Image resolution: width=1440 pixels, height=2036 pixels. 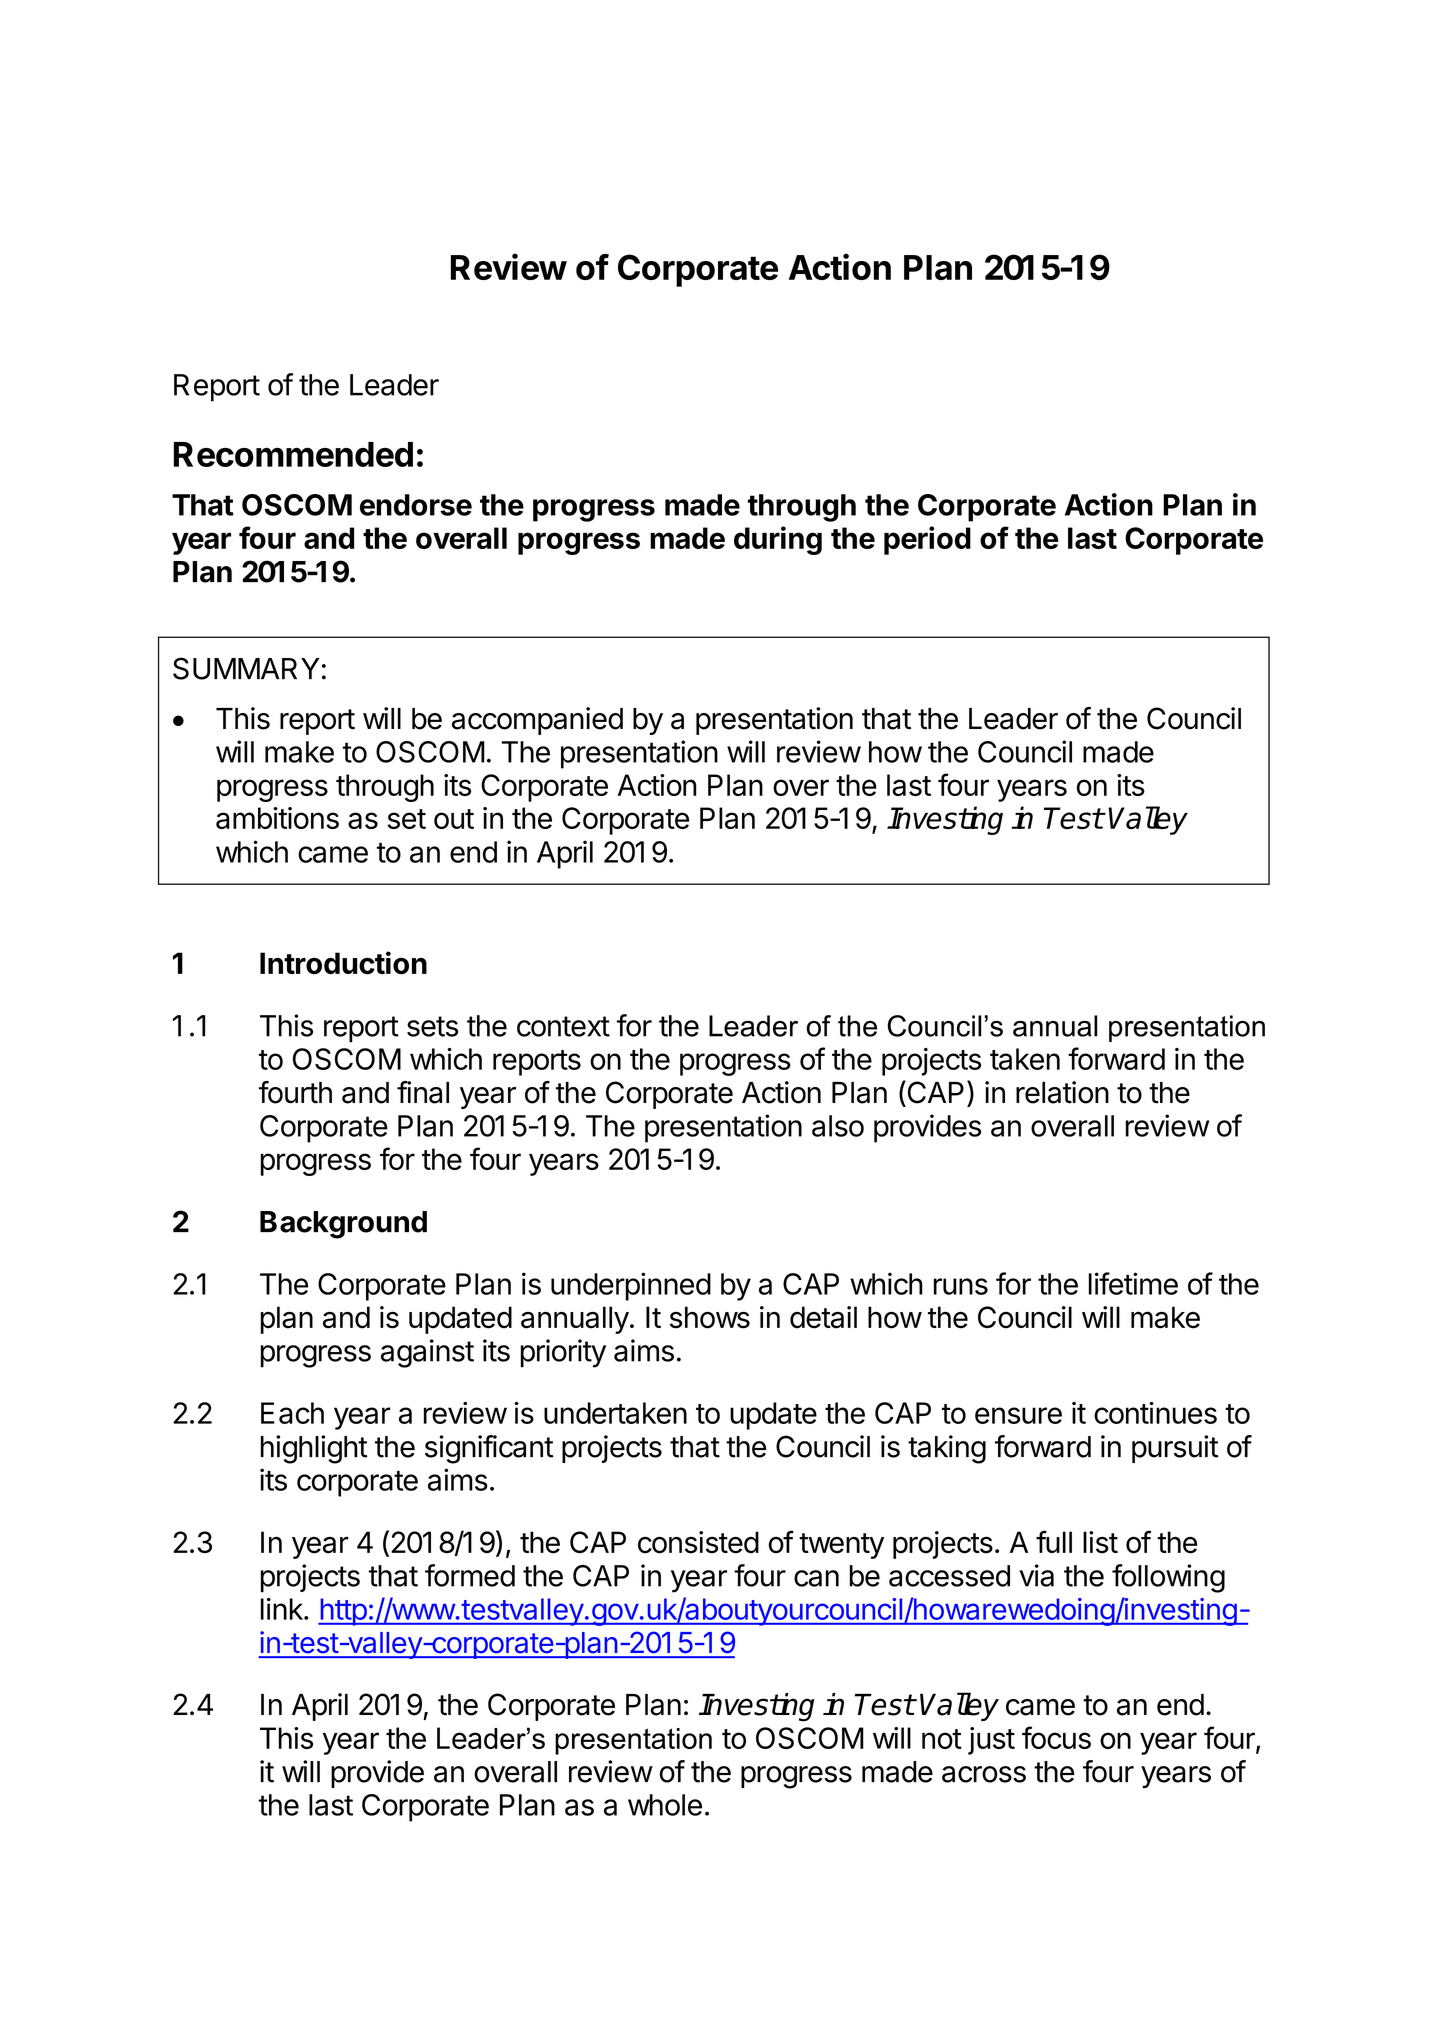 What do you see at coordinates (314, 1449) in the document?
I see `highlight` at bounding box center [314, 1449].
